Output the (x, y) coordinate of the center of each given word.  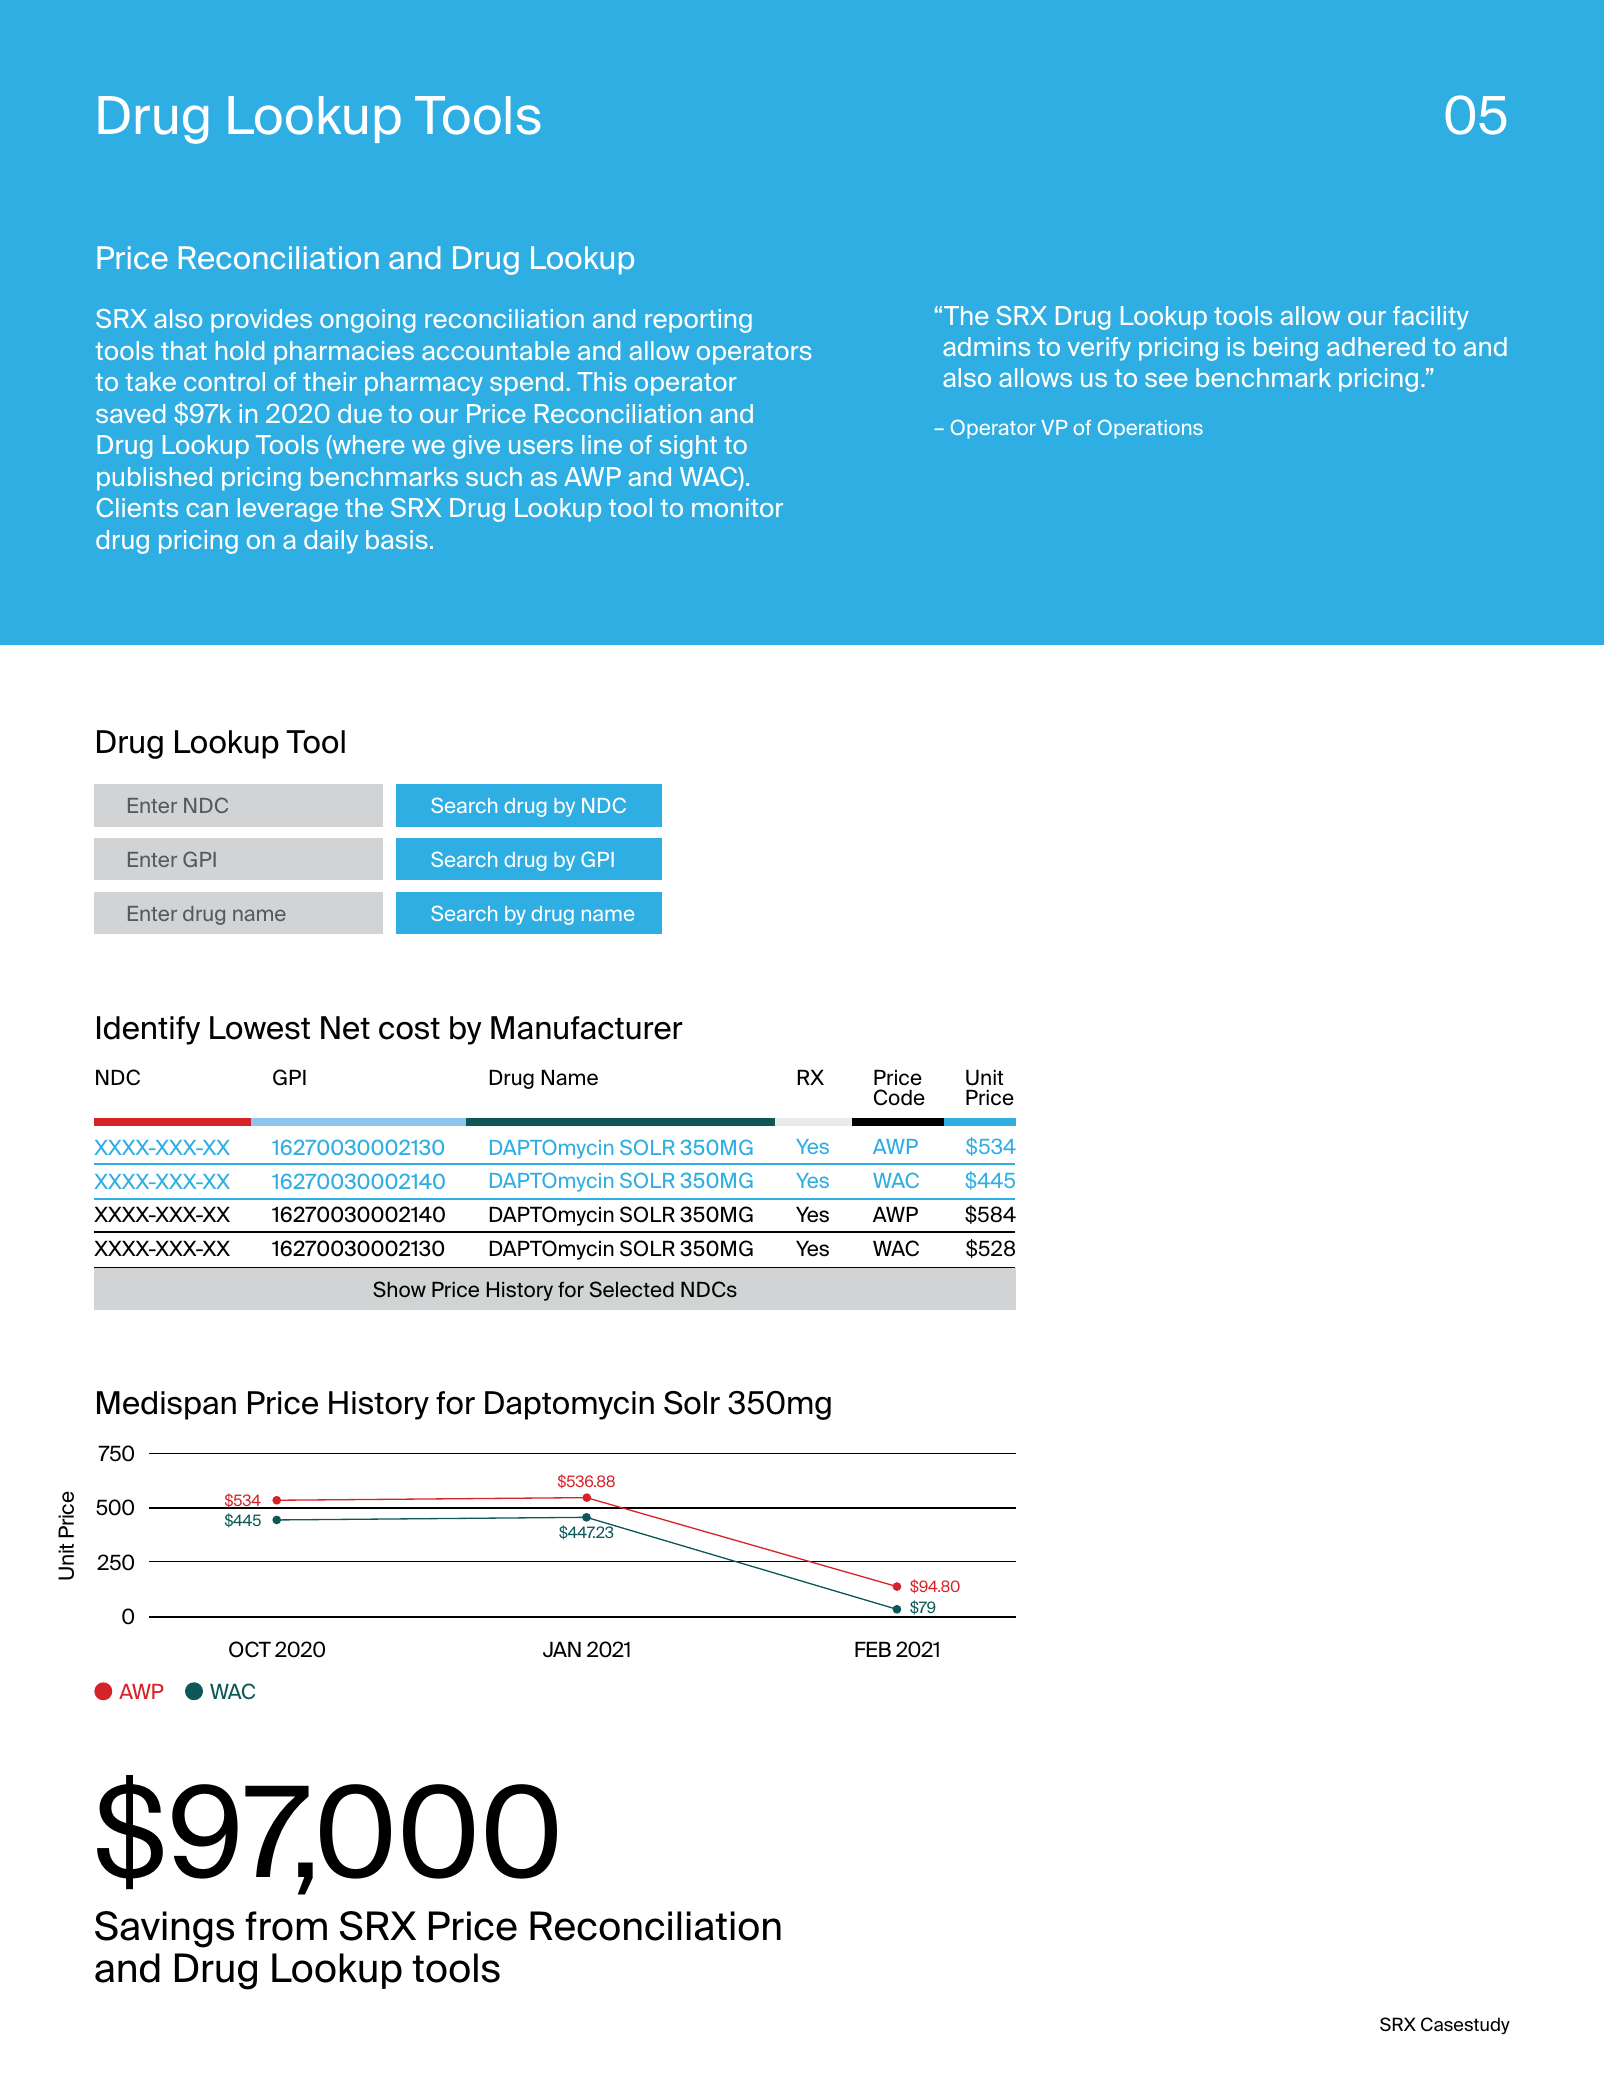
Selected (632, 1289)
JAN (562, 1649)
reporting (698, 321)
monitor (737, 507)
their (330, 381)
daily (331, 542)
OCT (250, 1649)
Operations (1150, 429)
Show (399, 1289)
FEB (873, 1649)
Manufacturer (587, 1028)
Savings (164, 1929)
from (286, 1926)
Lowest (260, 1028)
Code (899, 1097)
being (1286, 349)
